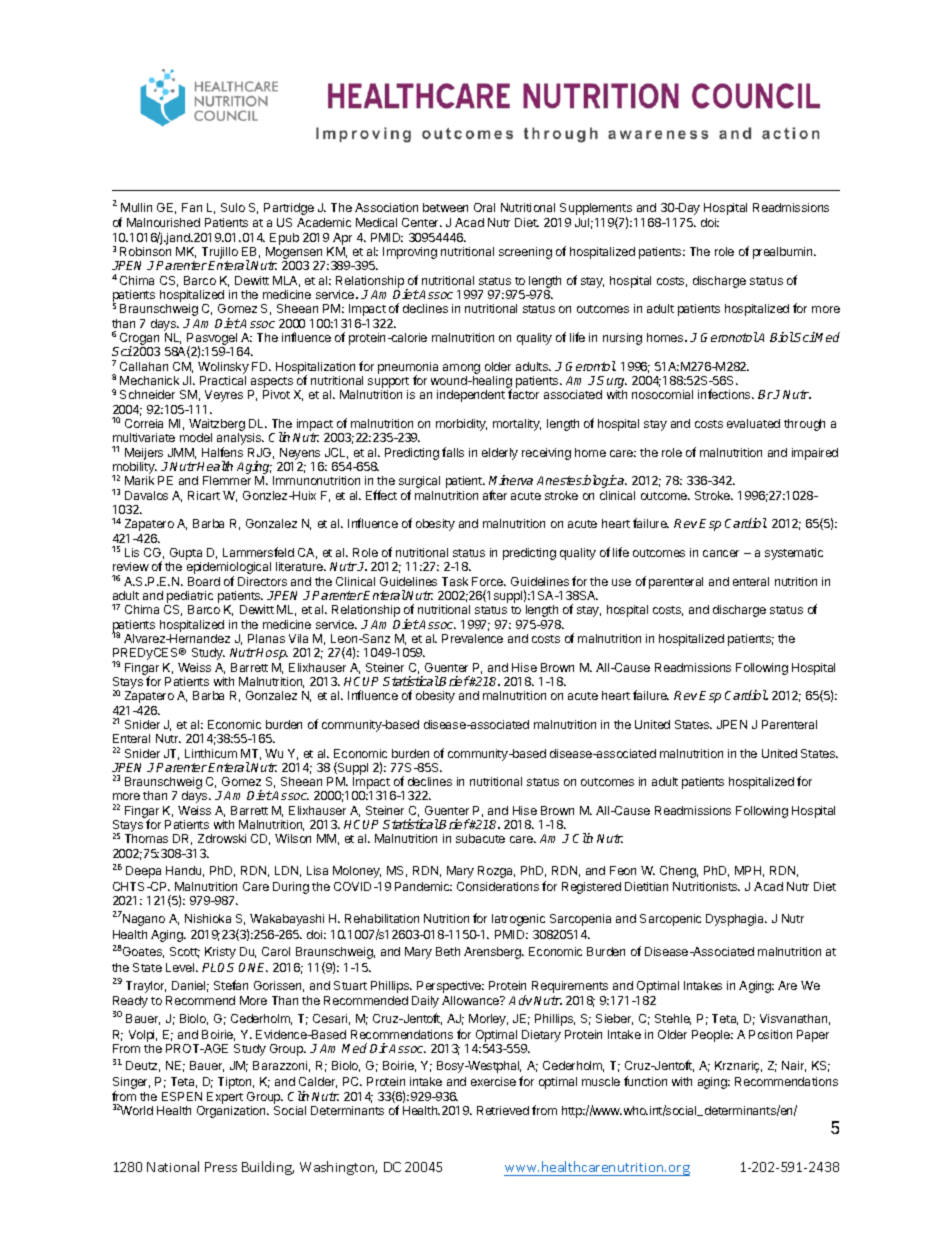  What do you see at coordinates (495, 495) in the screenshot?
I see `after` at bounding box center [495, 495].
